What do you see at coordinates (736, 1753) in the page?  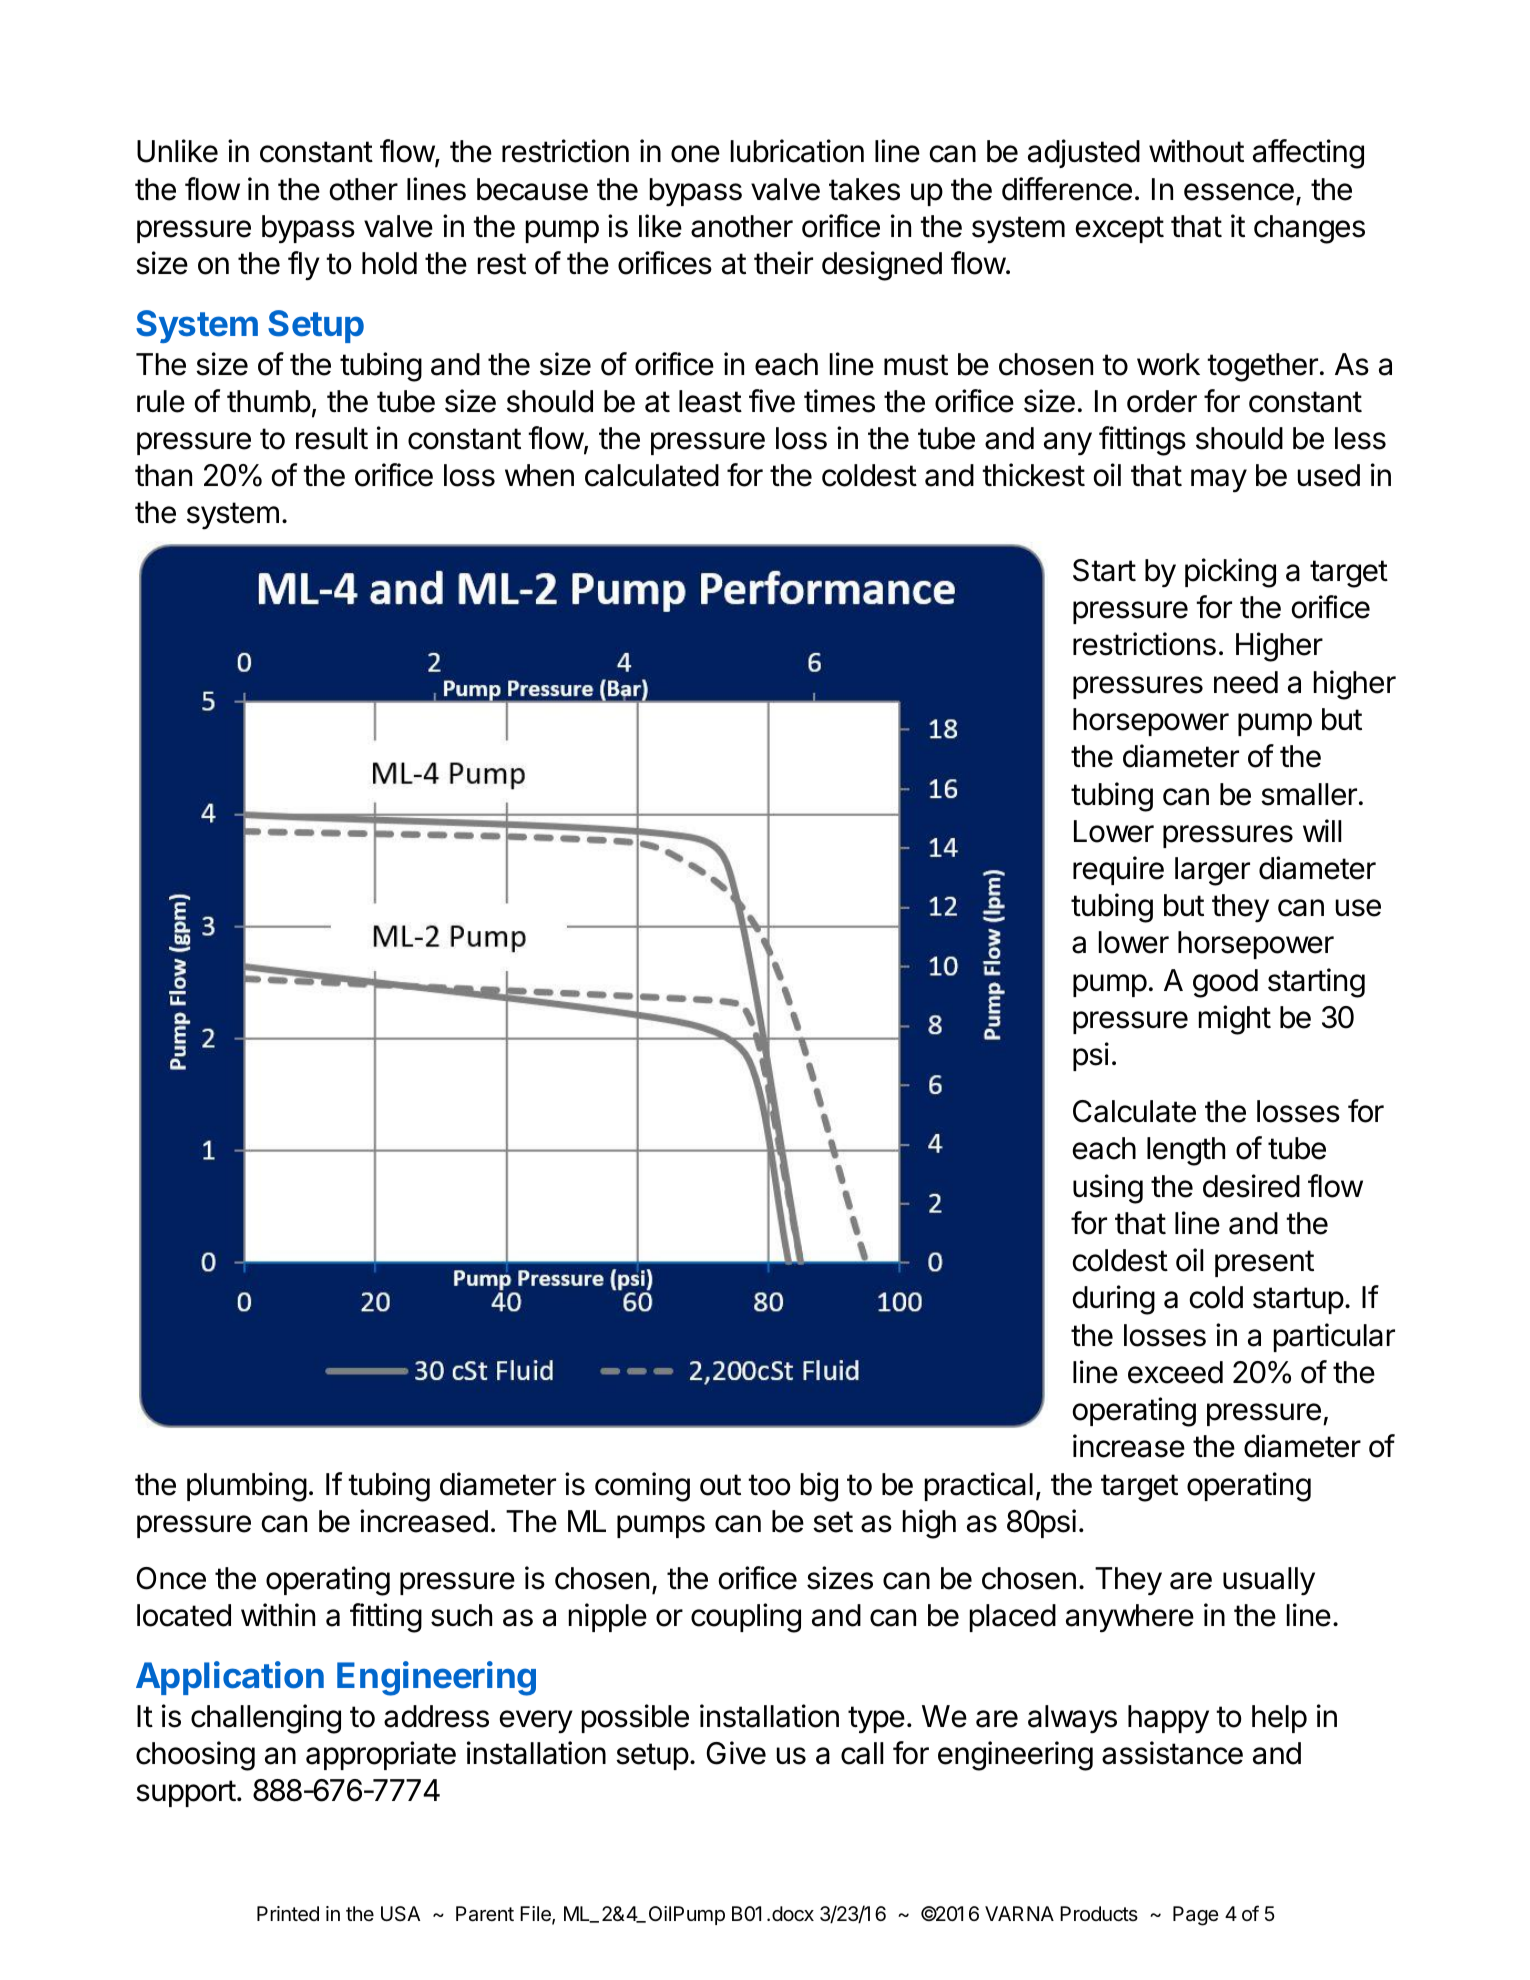 I see `Give` at bounding box center [736, 1753].
